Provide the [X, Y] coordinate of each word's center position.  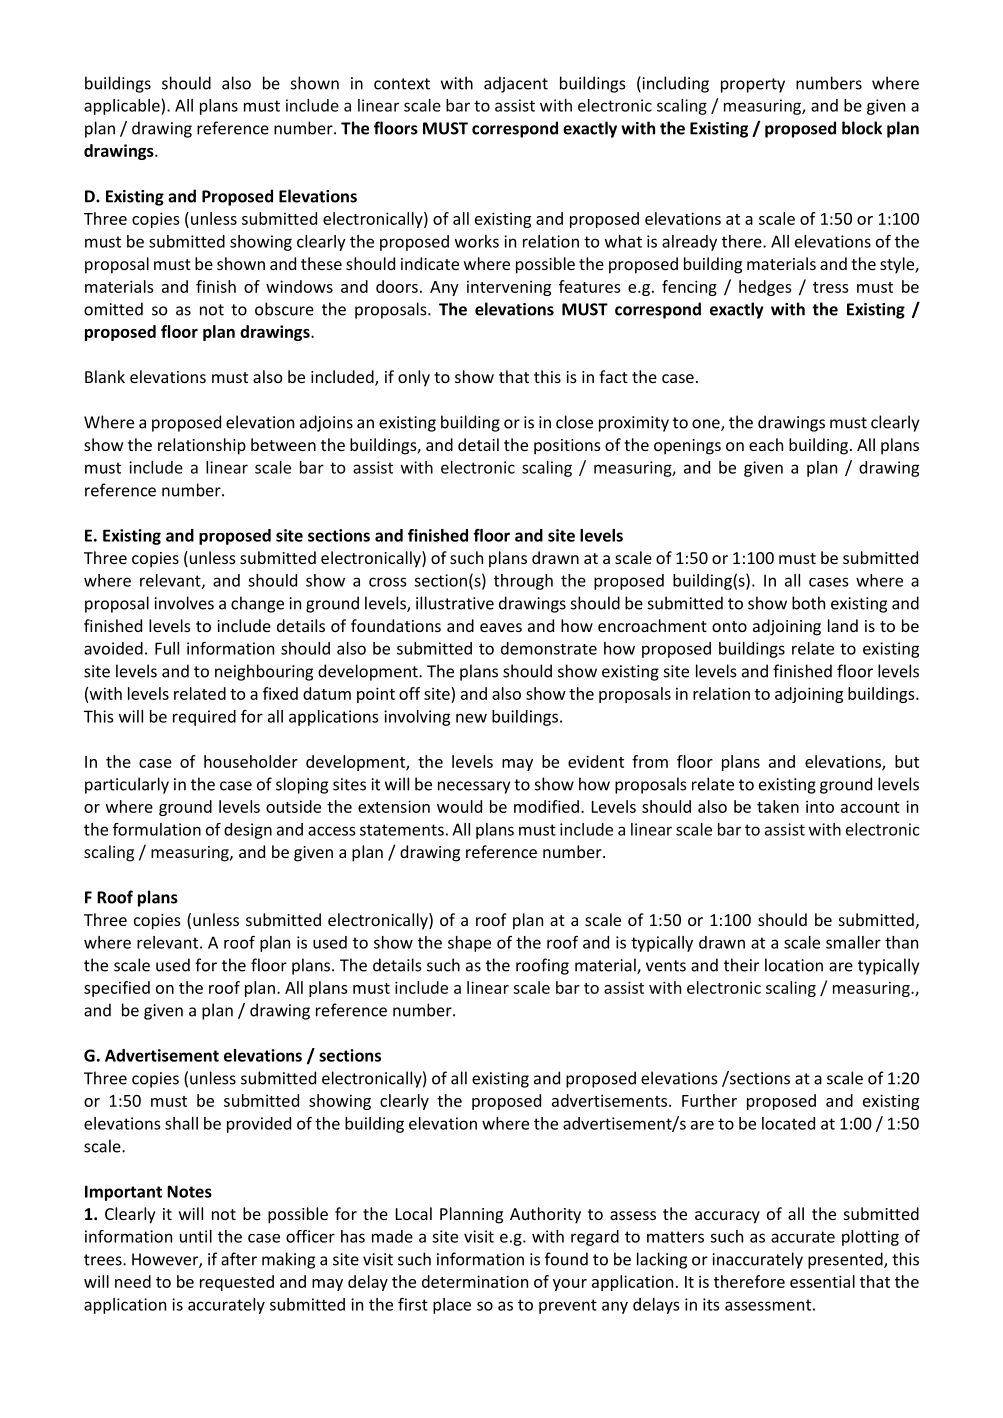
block [862, 128]
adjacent [516, 84]
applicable [123, 107]
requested [237, 1283]
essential [822, 1281]
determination [475, 1281]
